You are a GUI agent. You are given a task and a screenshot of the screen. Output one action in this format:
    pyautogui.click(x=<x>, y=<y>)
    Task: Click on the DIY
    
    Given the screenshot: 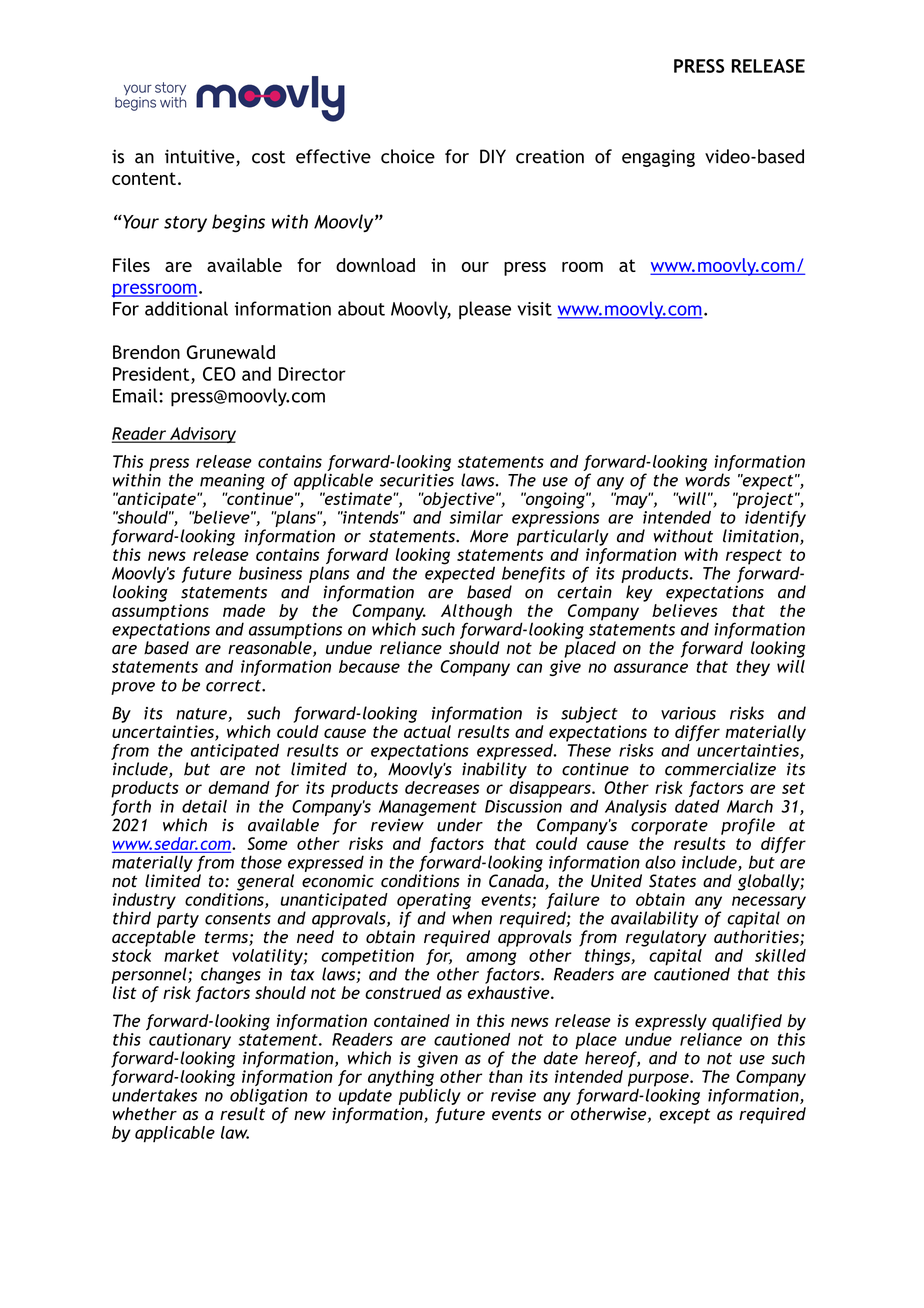 What is the action you would take?
    pyautogui.click(x=493, y=156)
